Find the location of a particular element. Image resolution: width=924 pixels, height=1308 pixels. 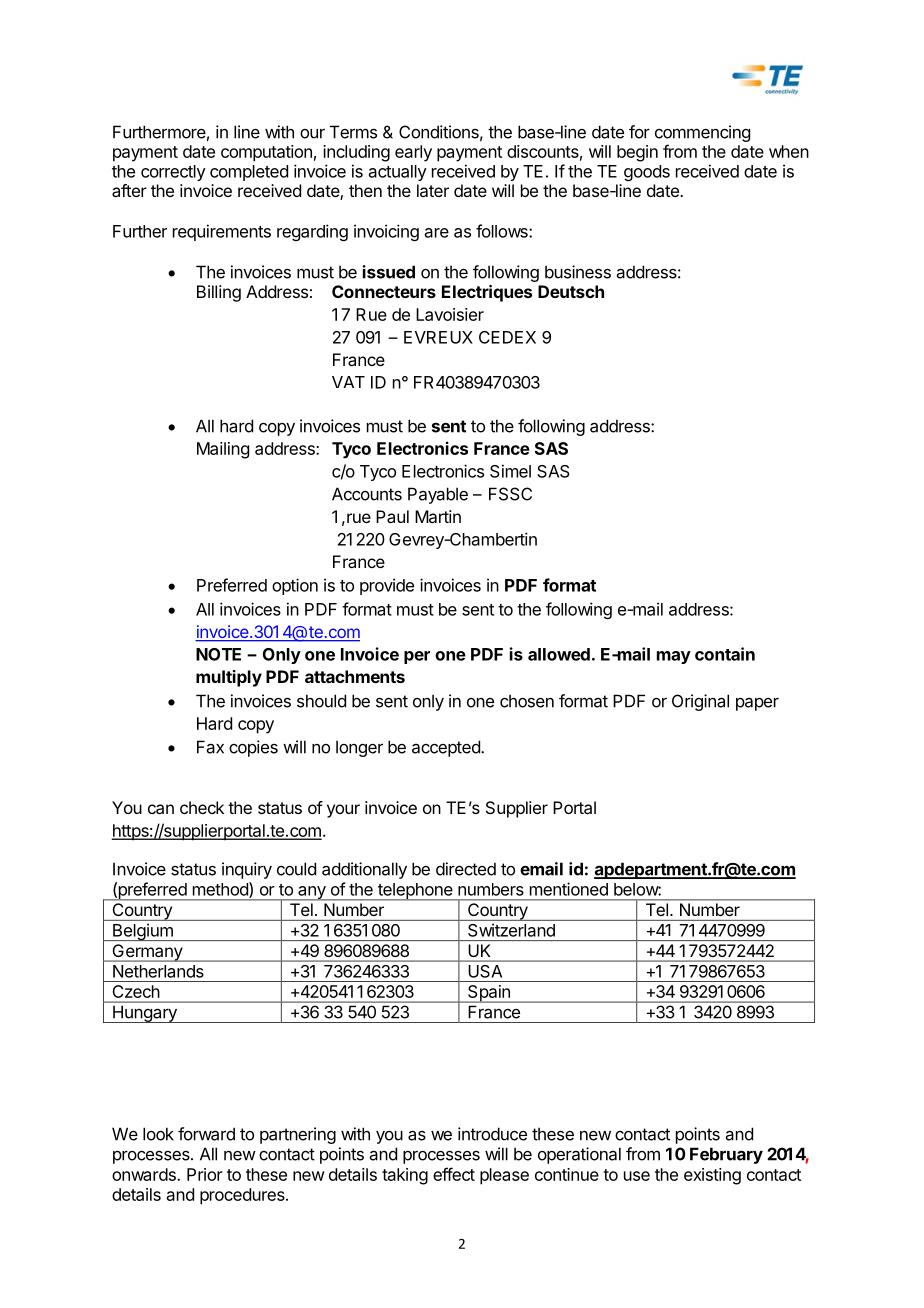

Prior is located at coordinates (205, 1174).
